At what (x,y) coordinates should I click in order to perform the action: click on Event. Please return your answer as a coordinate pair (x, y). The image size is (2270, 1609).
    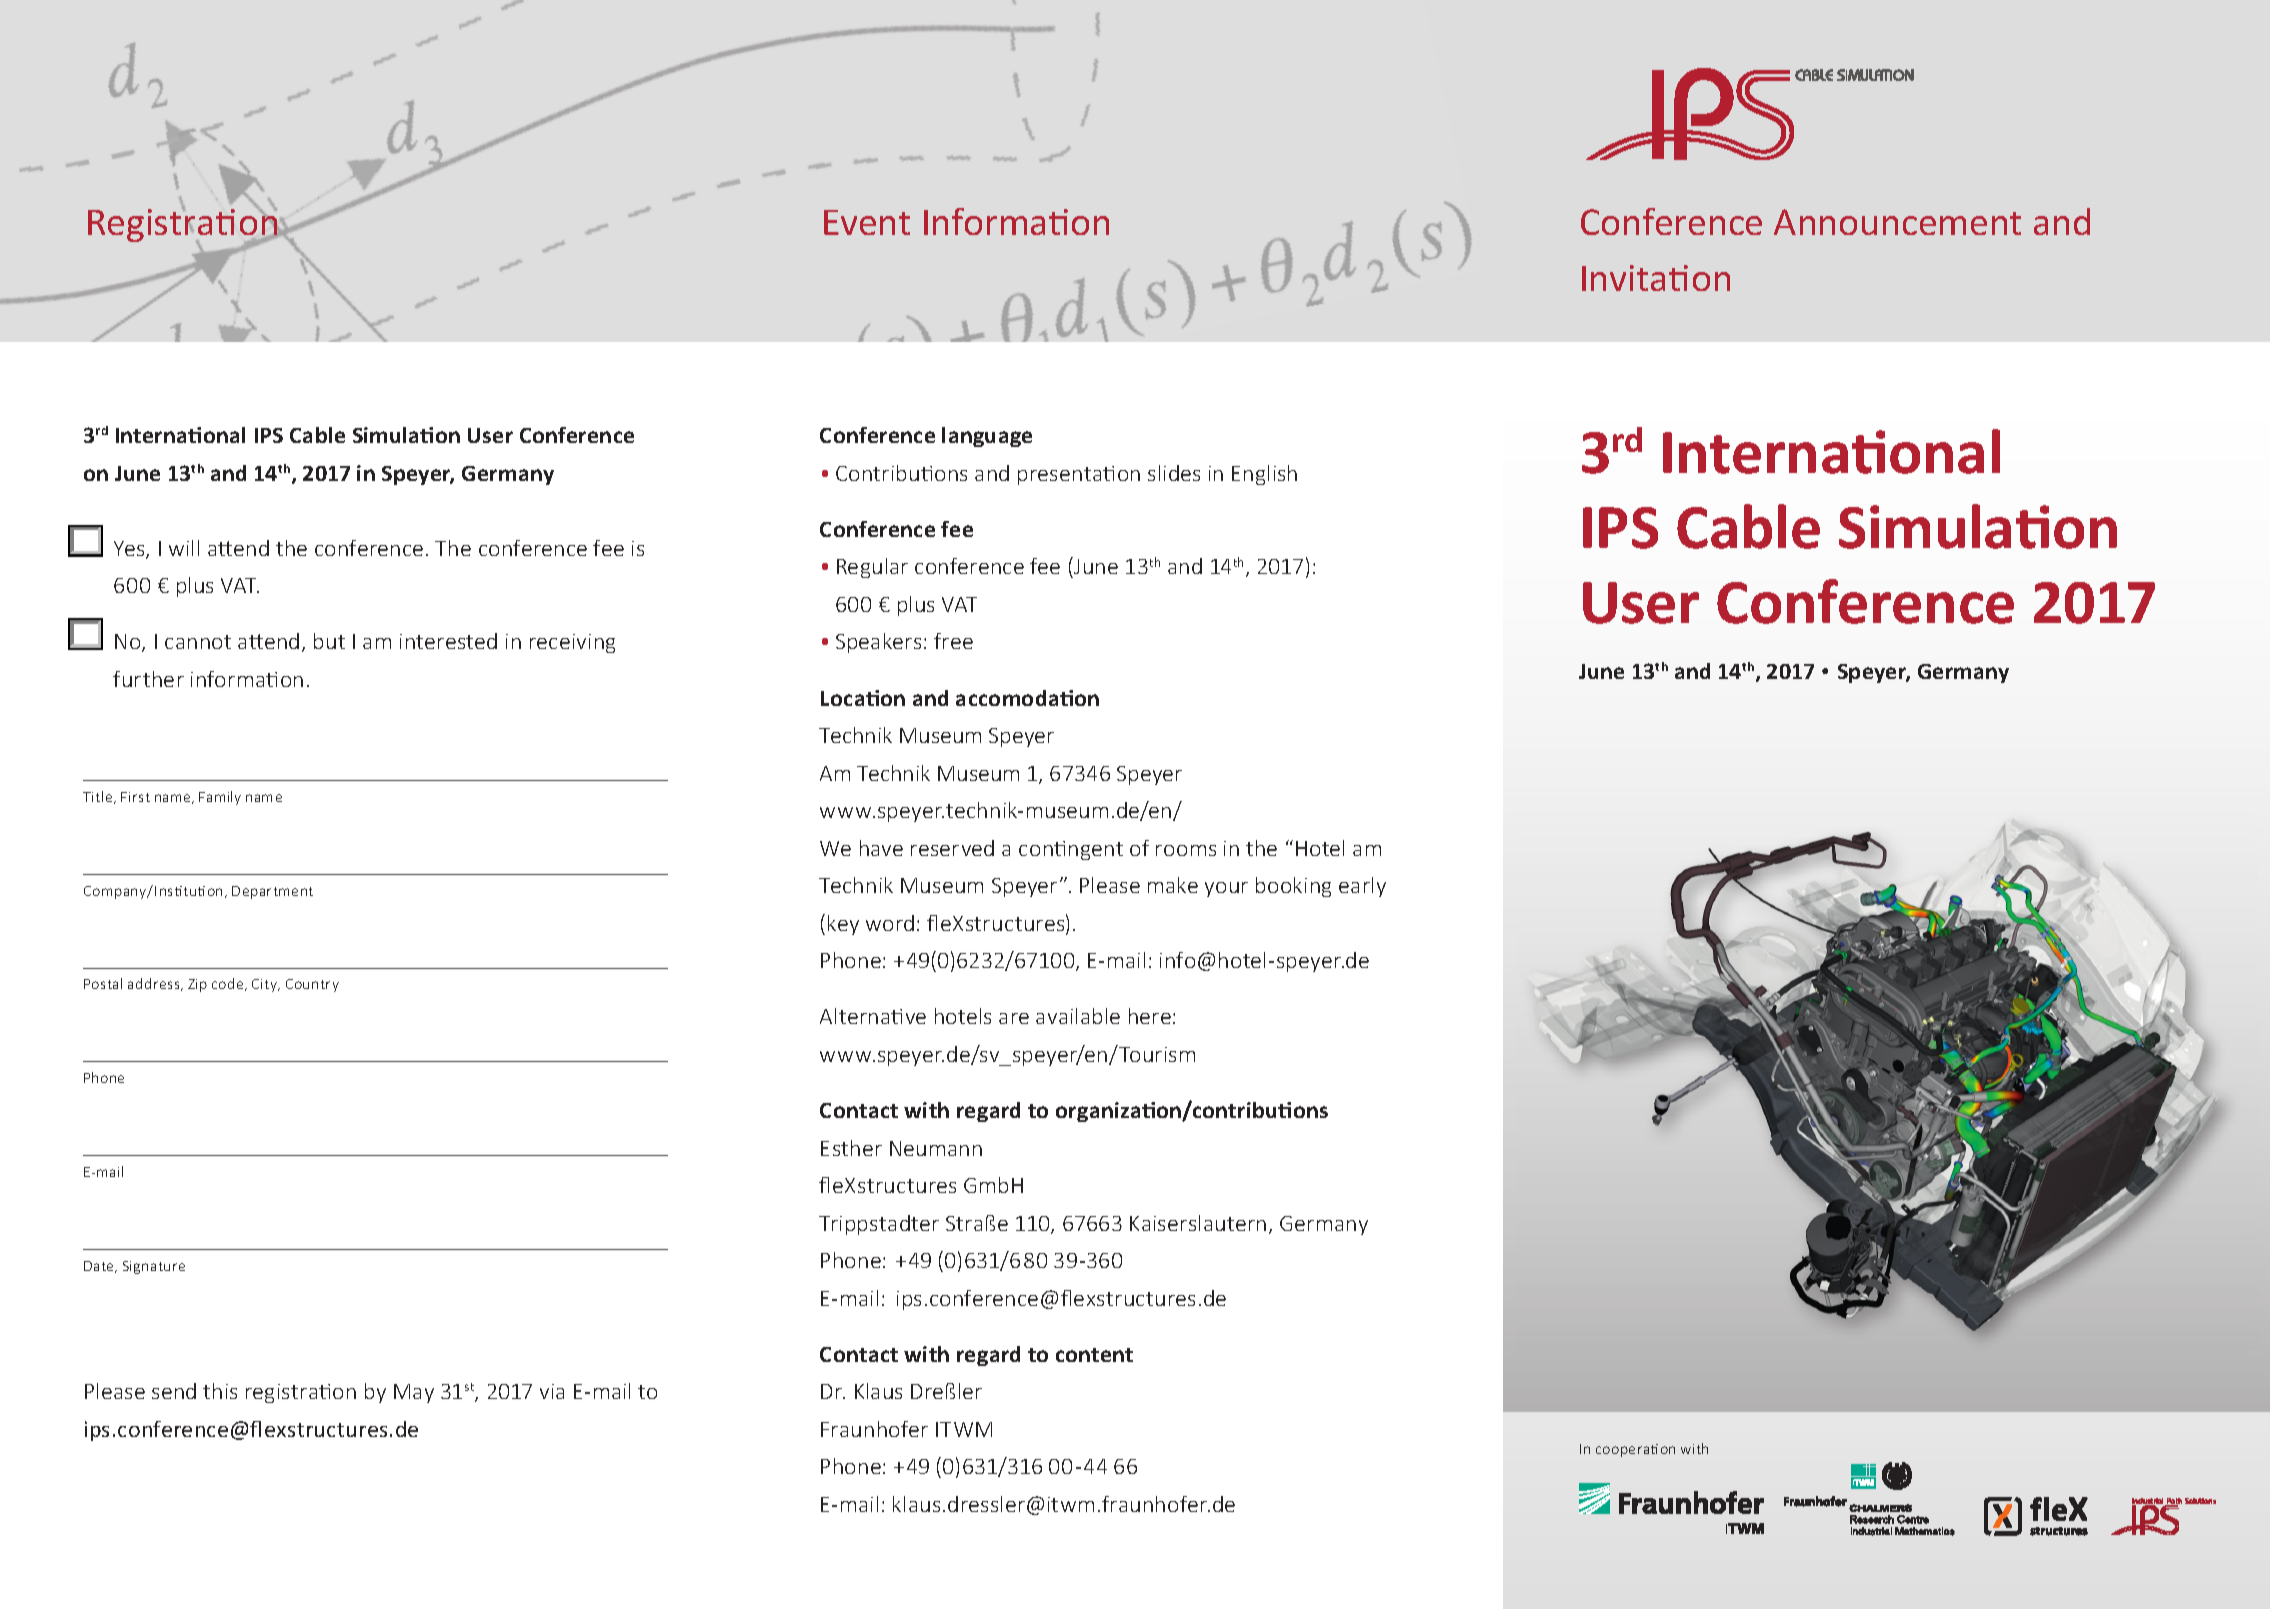
    Looking at the image, I should click on (867, 222).
